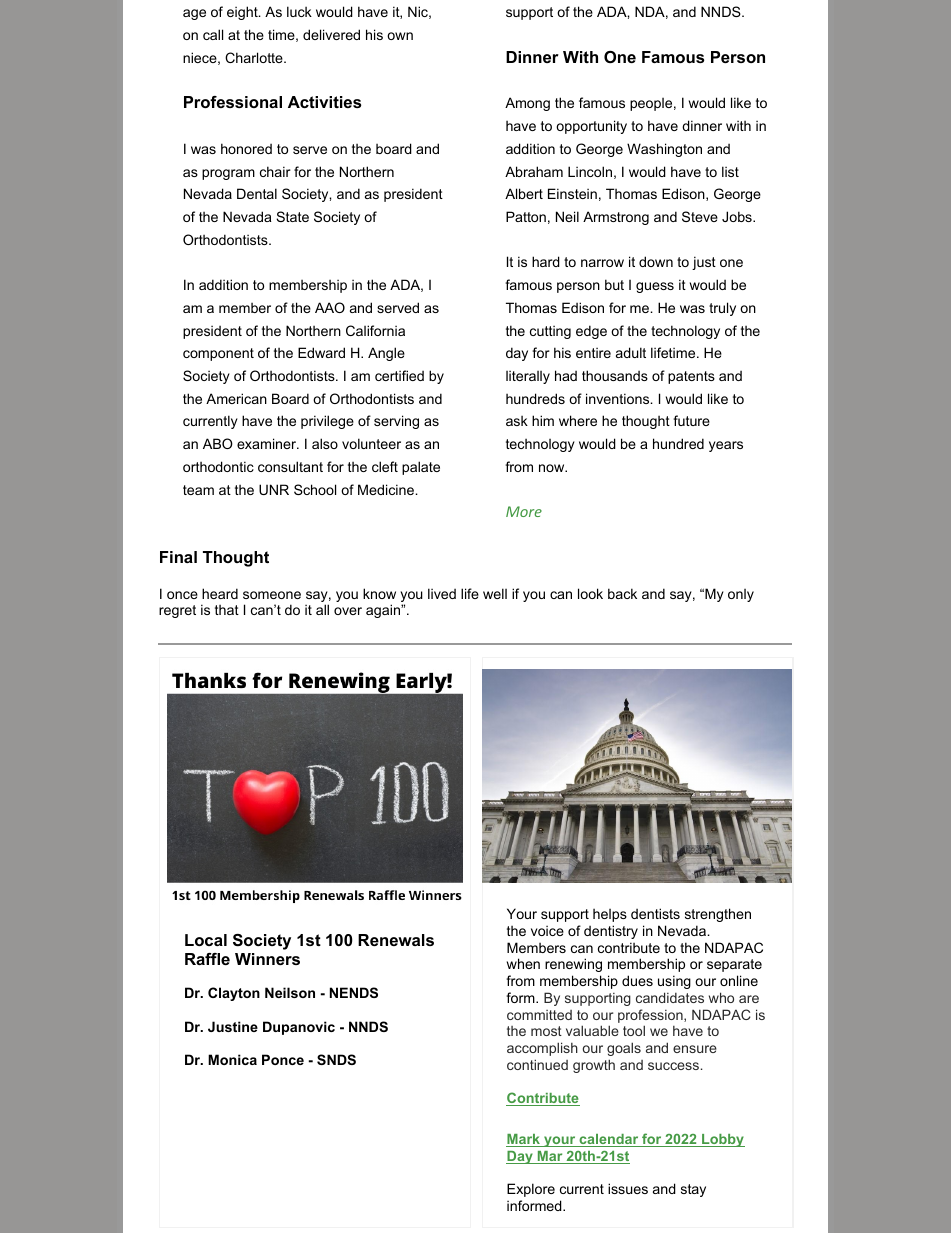 This page has width=952, height=1233. I want to click on future, so click(691, 420).
